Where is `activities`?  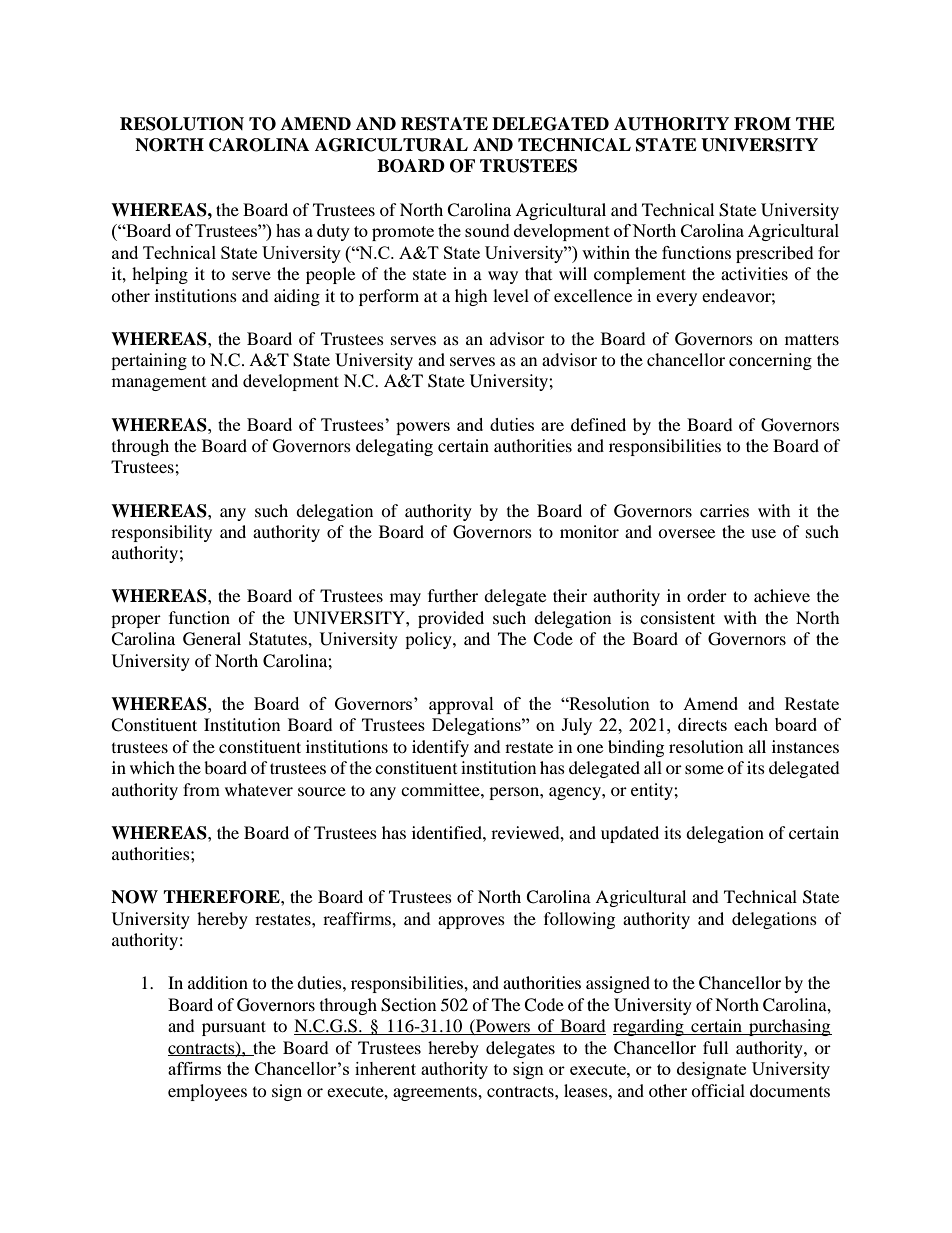
activities is located at coordinates (754, 273).
